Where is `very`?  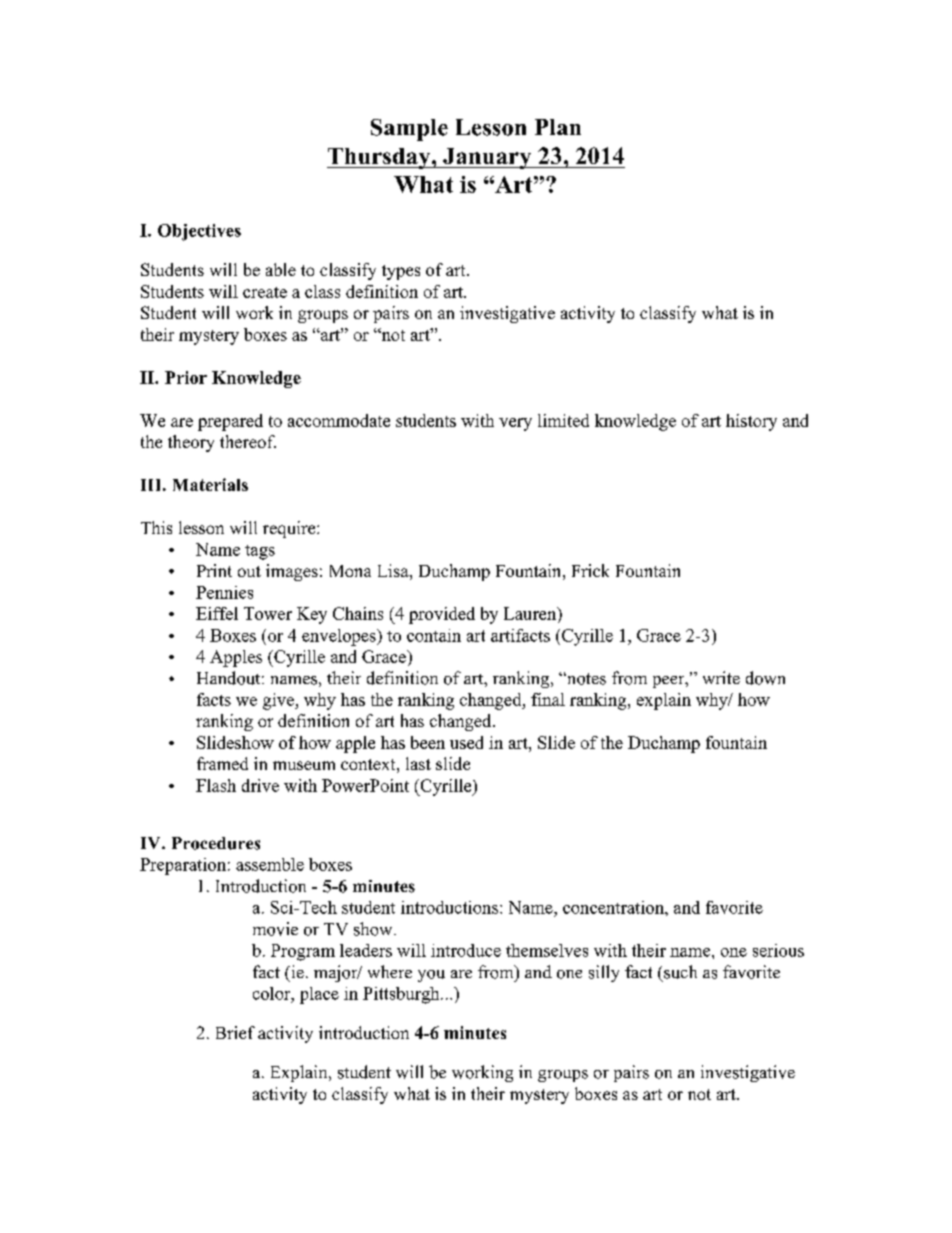 very is located at coordinates (515, 424).
